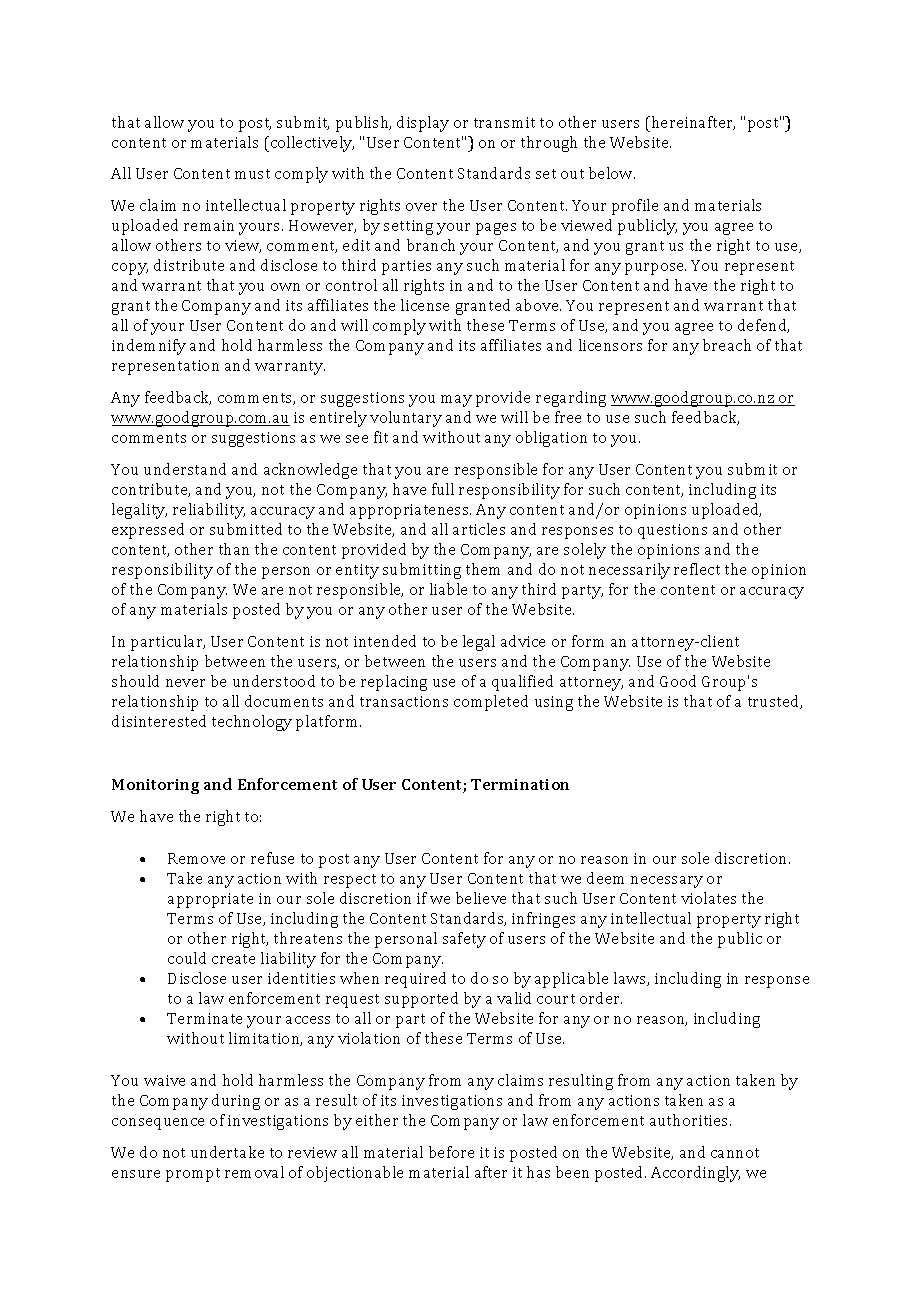 The image size is (924, 1308). I want to click on below, so click(612, 173).
